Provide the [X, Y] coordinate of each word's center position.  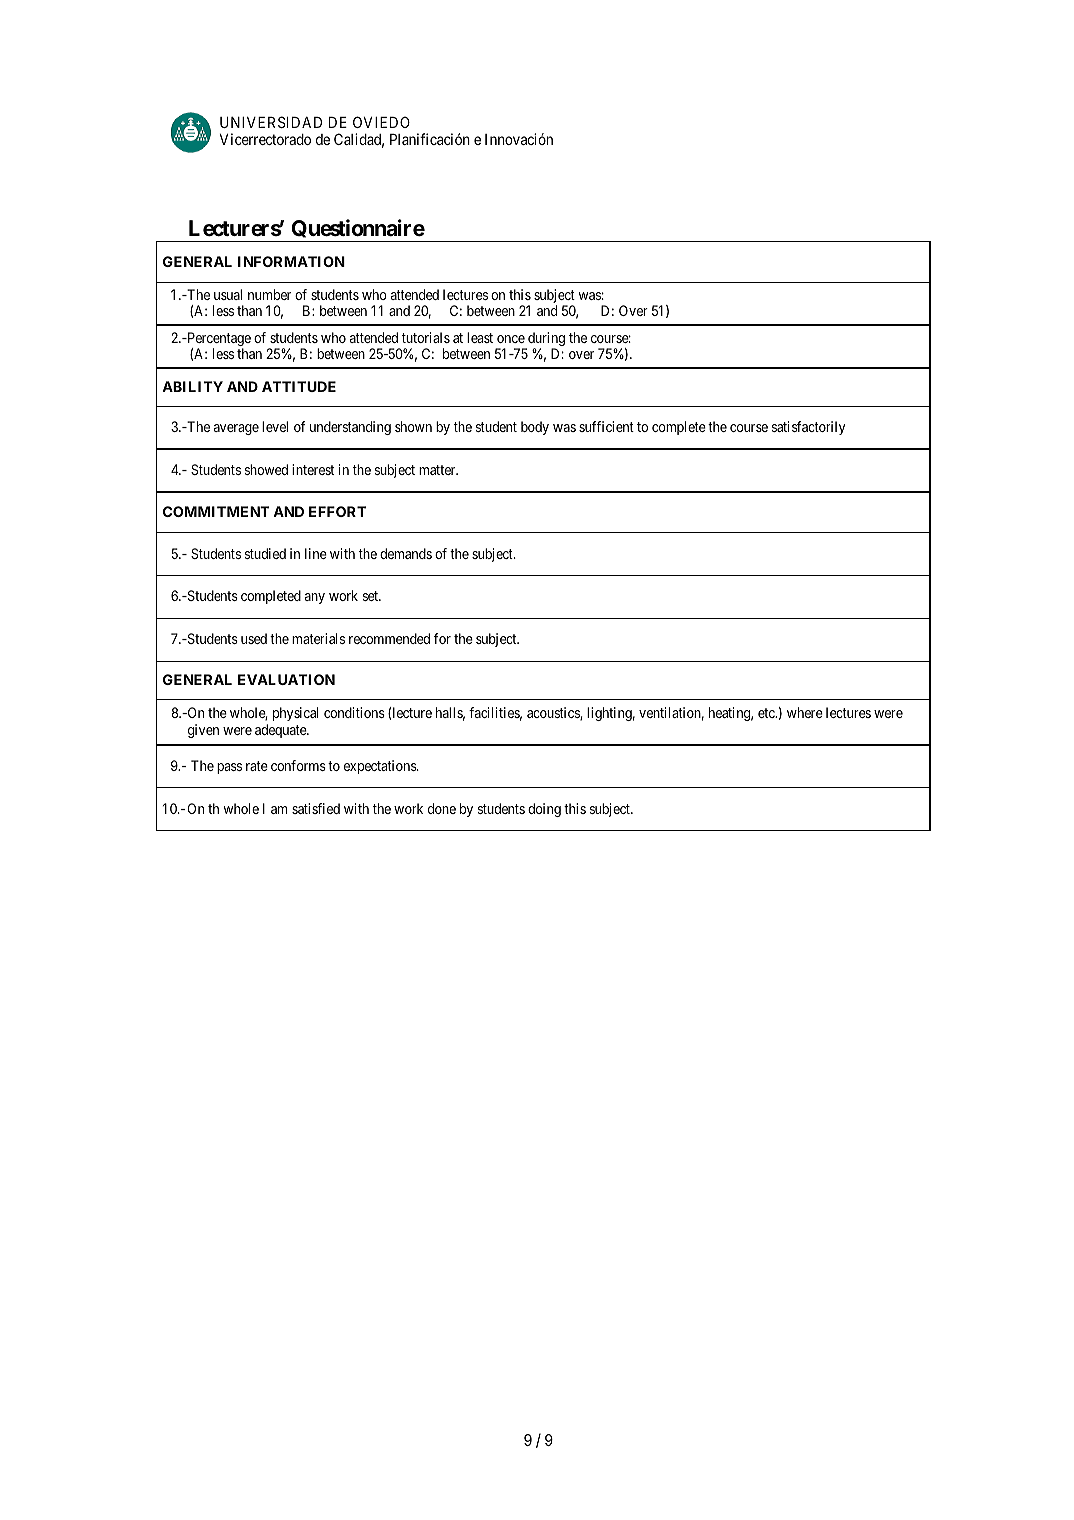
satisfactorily [808, 428]
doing [544, 810]
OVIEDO [381, 122]
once [511, 339]
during [545, 340]
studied [265, 553]
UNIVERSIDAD [271, 122]
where [805, 712]
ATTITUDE [299, 386]
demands [406, 553]
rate [257, 766]
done [442, 808]
